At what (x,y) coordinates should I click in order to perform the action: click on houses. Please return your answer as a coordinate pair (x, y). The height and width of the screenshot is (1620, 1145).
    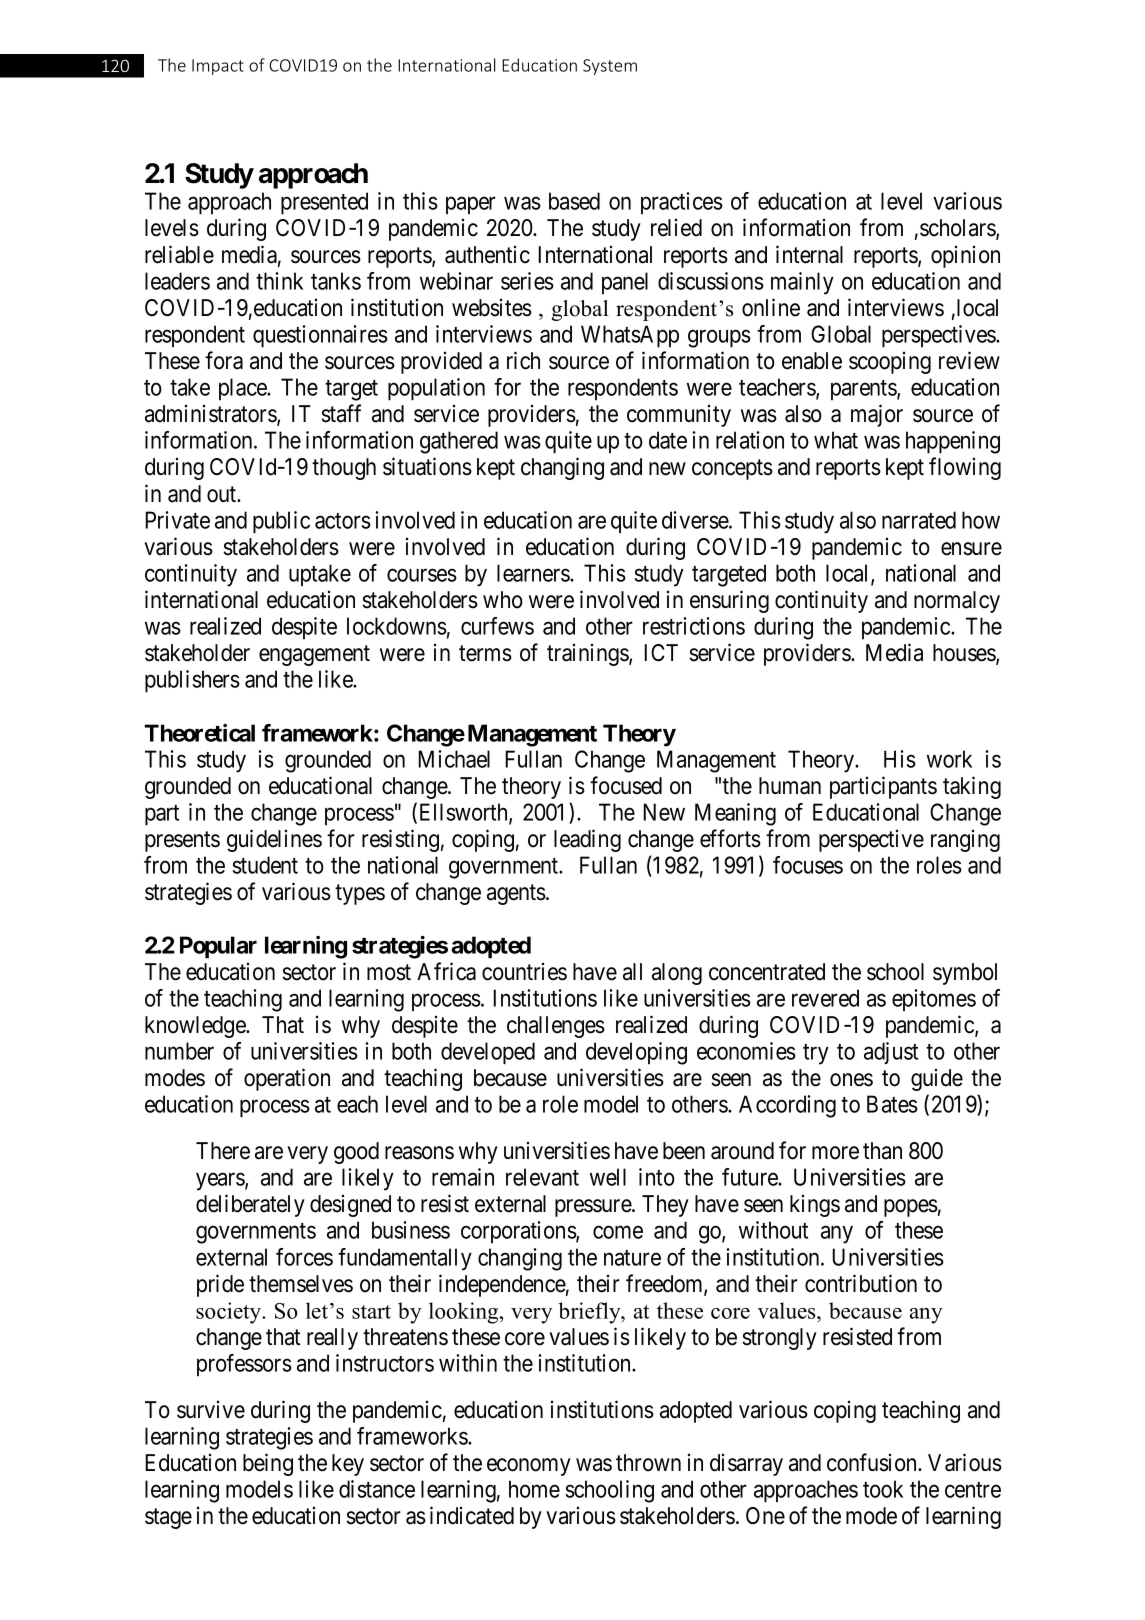
    Looking at the image, I should click on (965, 654).
